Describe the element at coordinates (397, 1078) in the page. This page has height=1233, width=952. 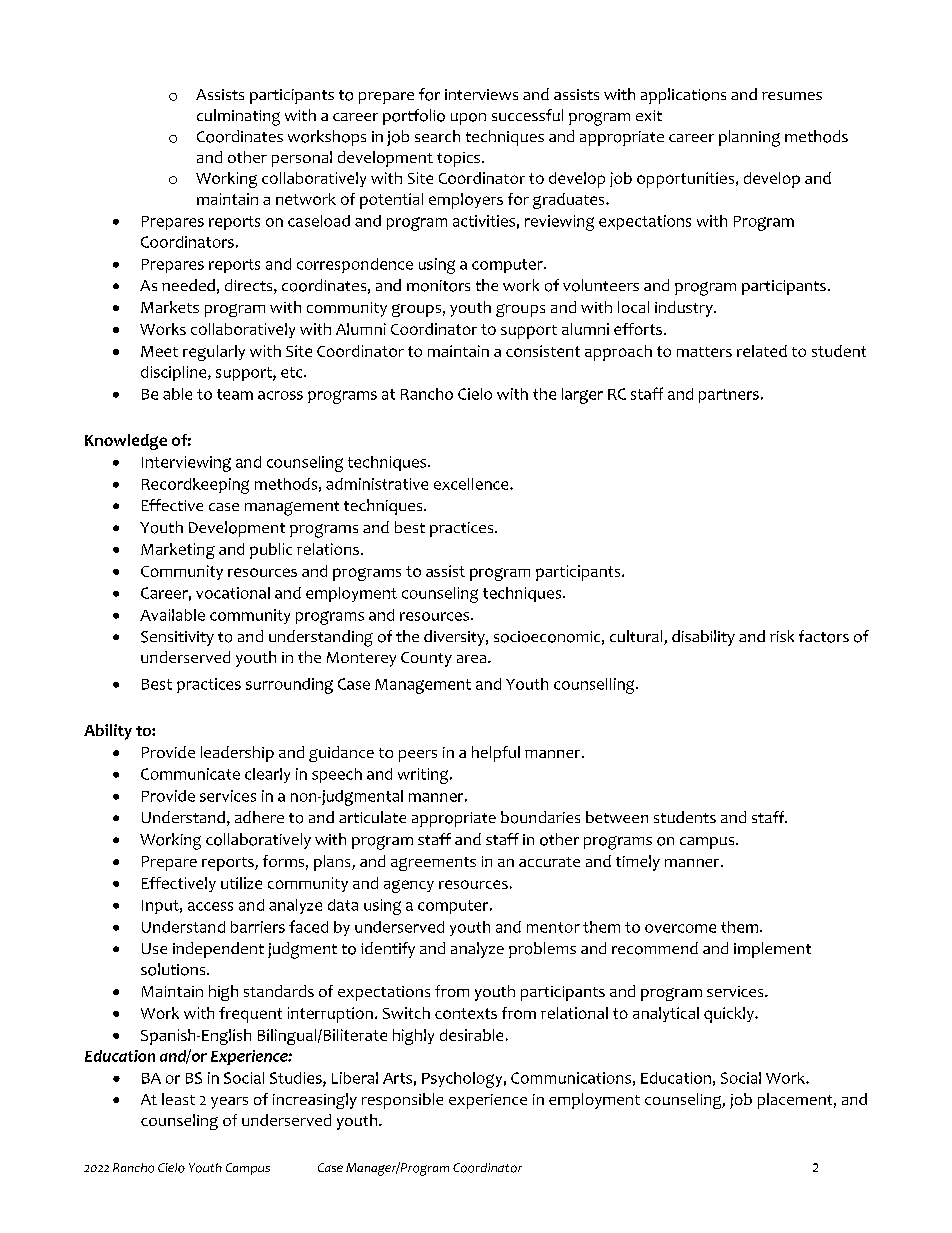
I see `Arts` at that location.
